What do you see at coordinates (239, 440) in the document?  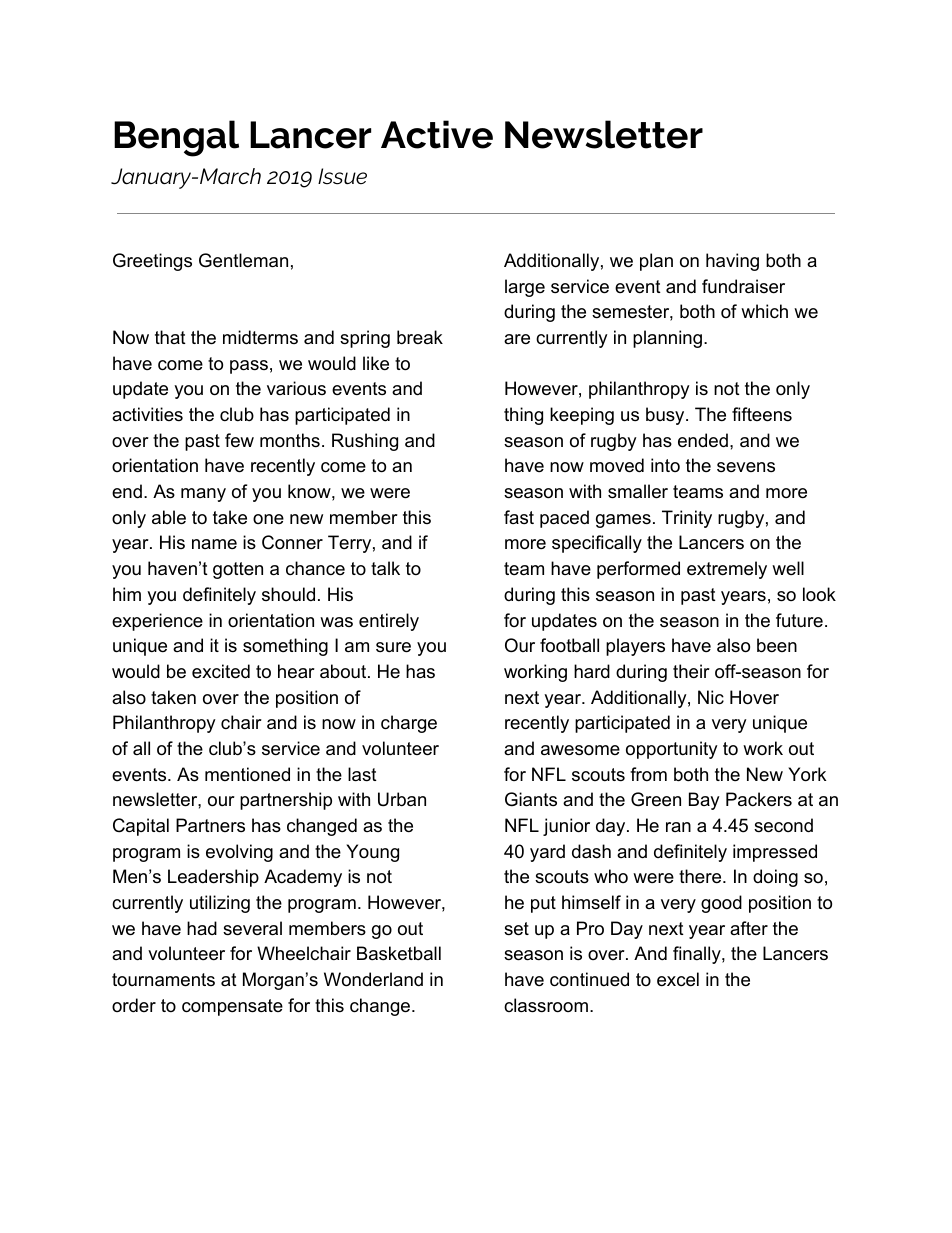 I see `few` at bounding box center [239, 440].
